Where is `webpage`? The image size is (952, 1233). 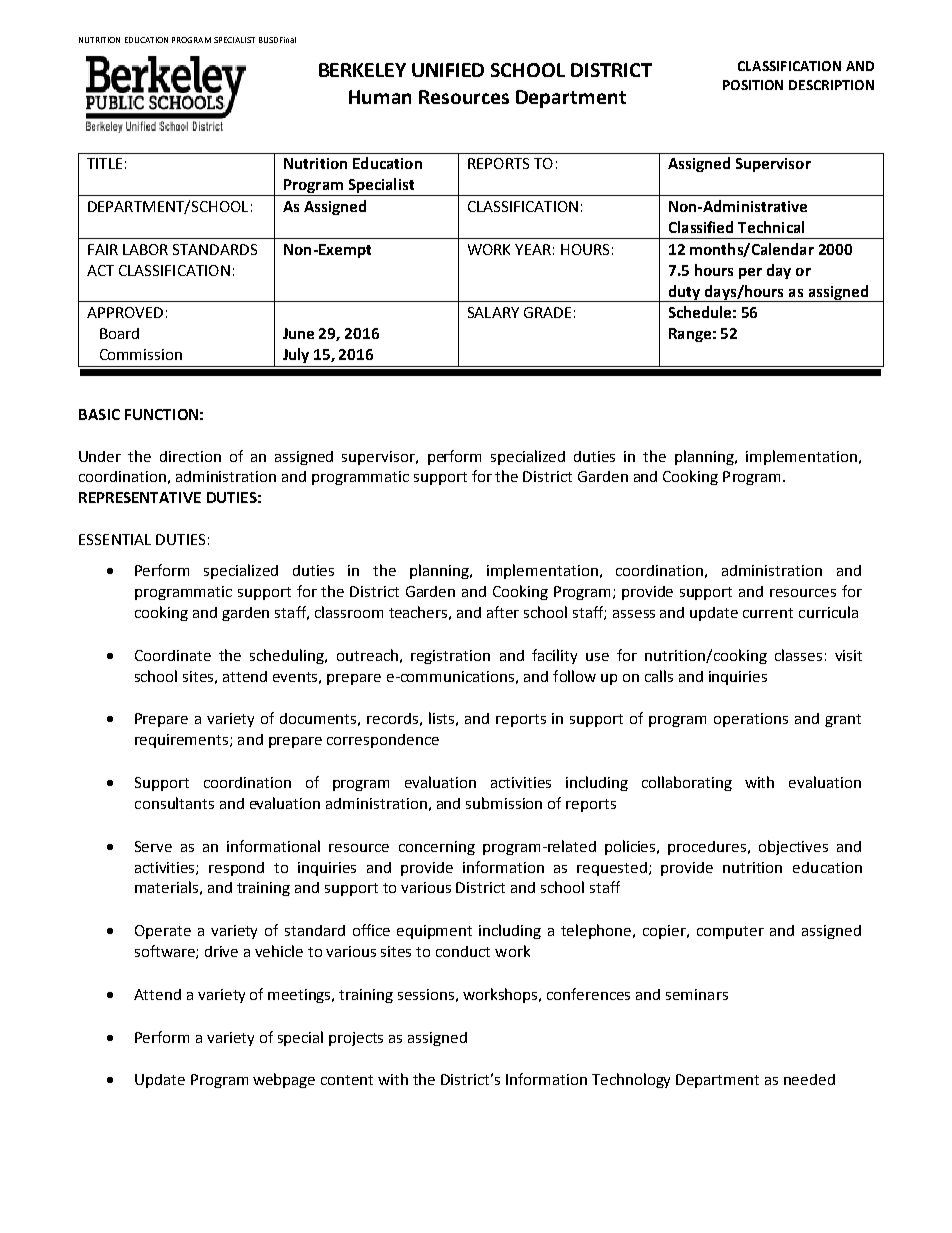
webpage is located at coordinates (284, 1080).
